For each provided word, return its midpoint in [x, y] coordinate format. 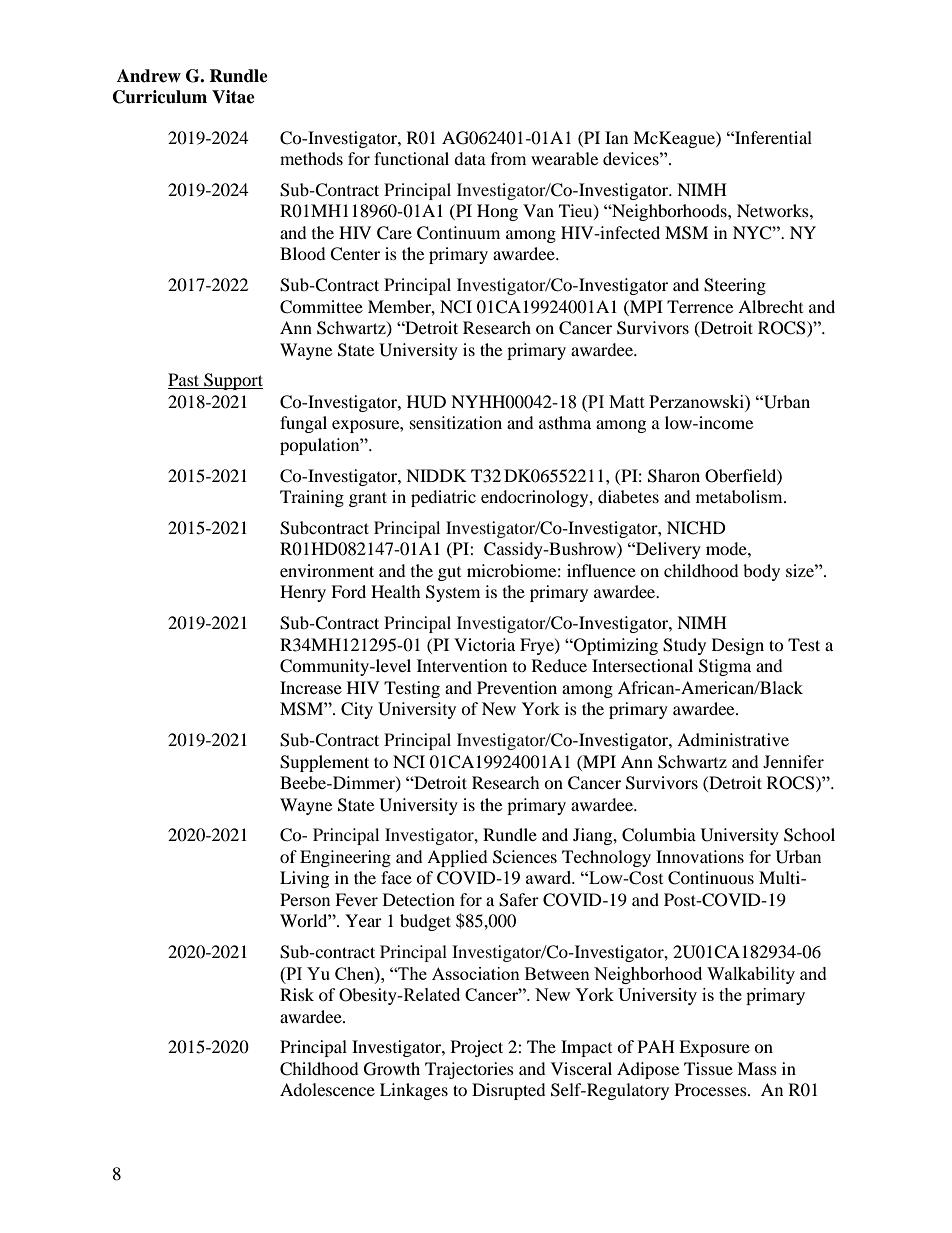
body [761, 572]
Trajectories [469, 1070]
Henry [303, 593]
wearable [564, 158]
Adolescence [327, 1089]
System [453, 593]
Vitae [233, 97]
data [470, 158]
